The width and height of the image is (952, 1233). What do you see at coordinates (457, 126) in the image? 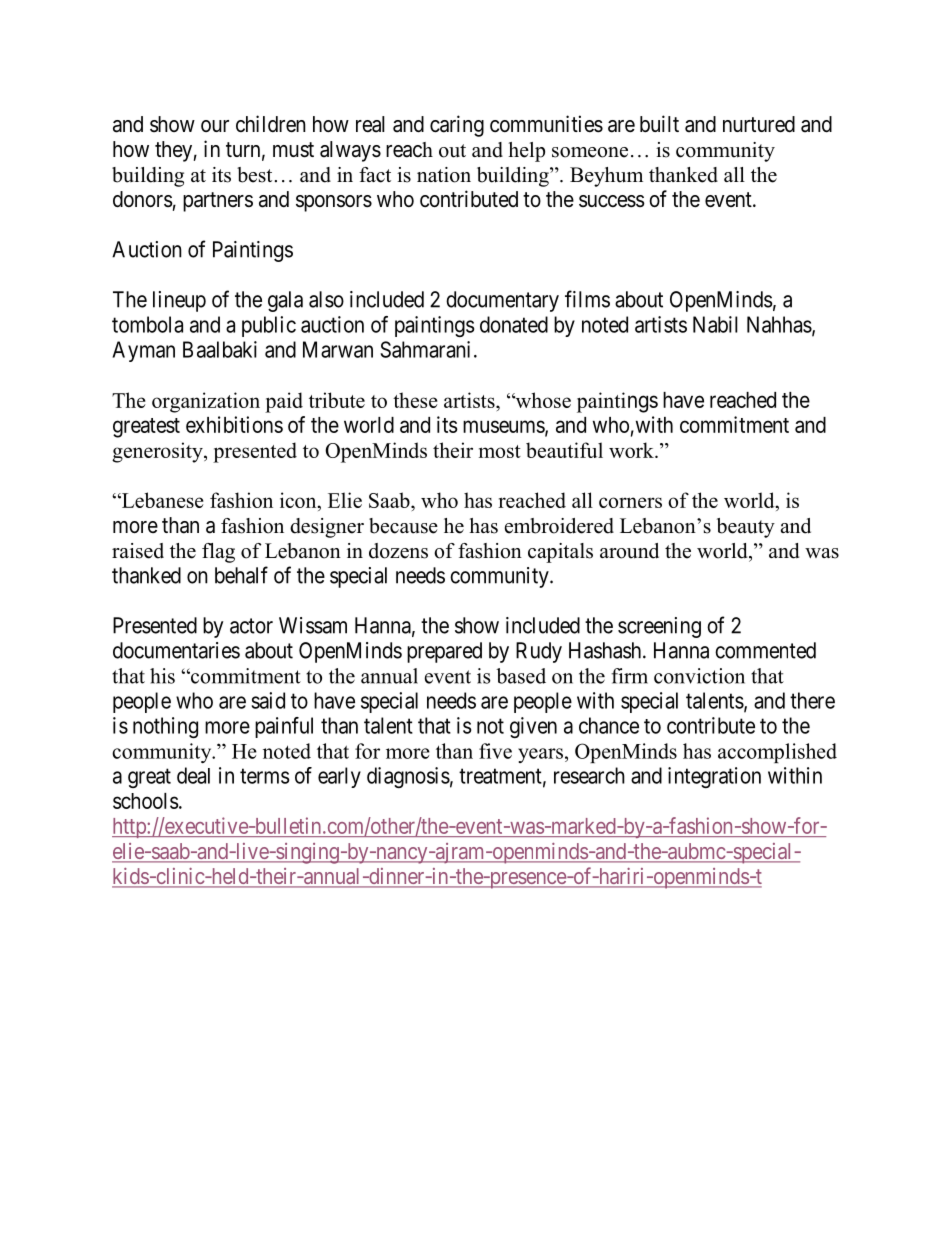
I see `caring` at bounding box center [457, 126].
